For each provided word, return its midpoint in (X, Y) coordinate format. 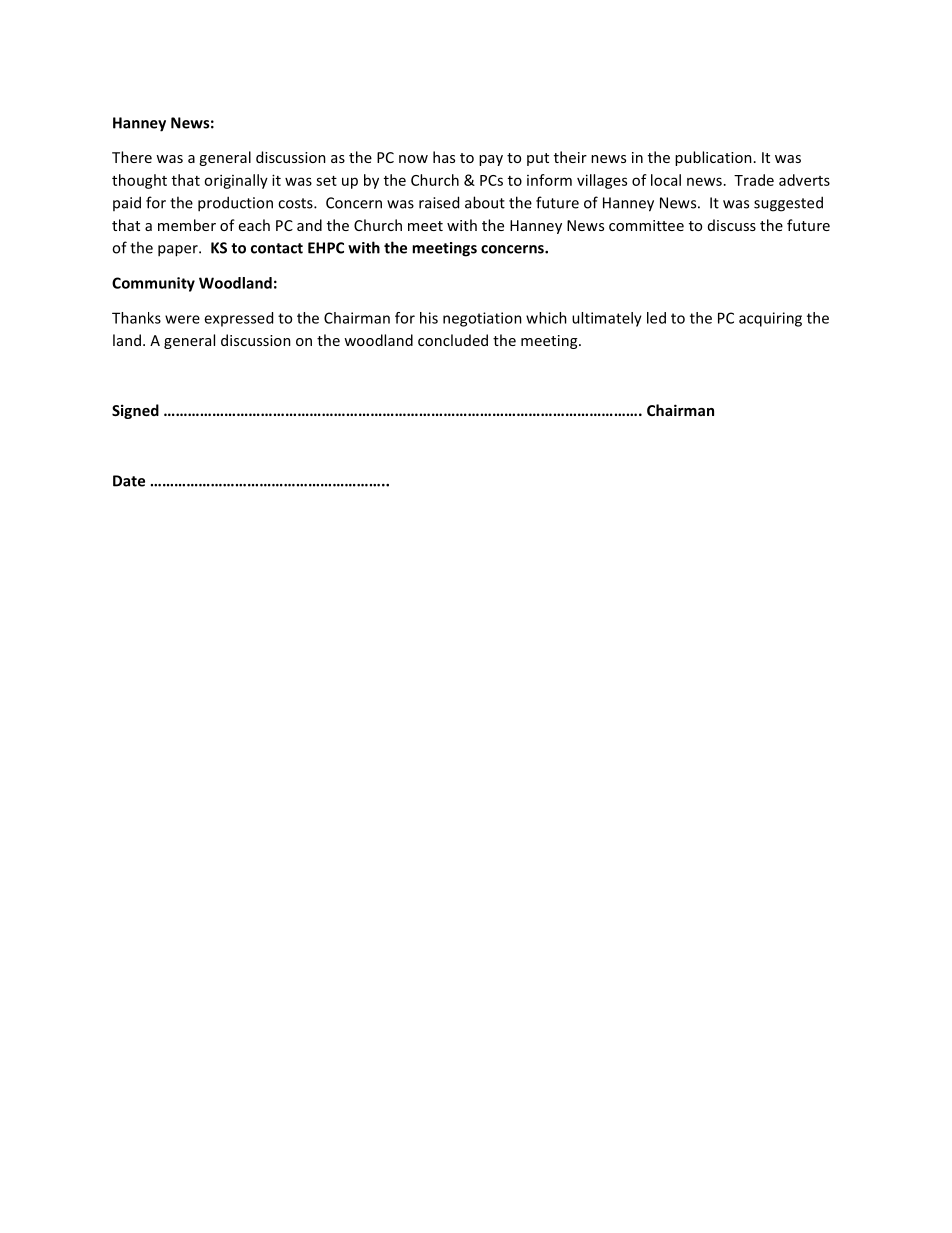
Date (129, 481)
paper (179, 251)
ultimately (607, 319)
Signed (135, 411)
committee (646, 225)
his (429, 318)
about (485, 202)
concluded (453, 340)
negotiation (482, 319)
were (182, 319)
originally (236, 181)
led (656, 318)
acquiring (770, 319)
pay (491, 160)
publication (713, 158)
